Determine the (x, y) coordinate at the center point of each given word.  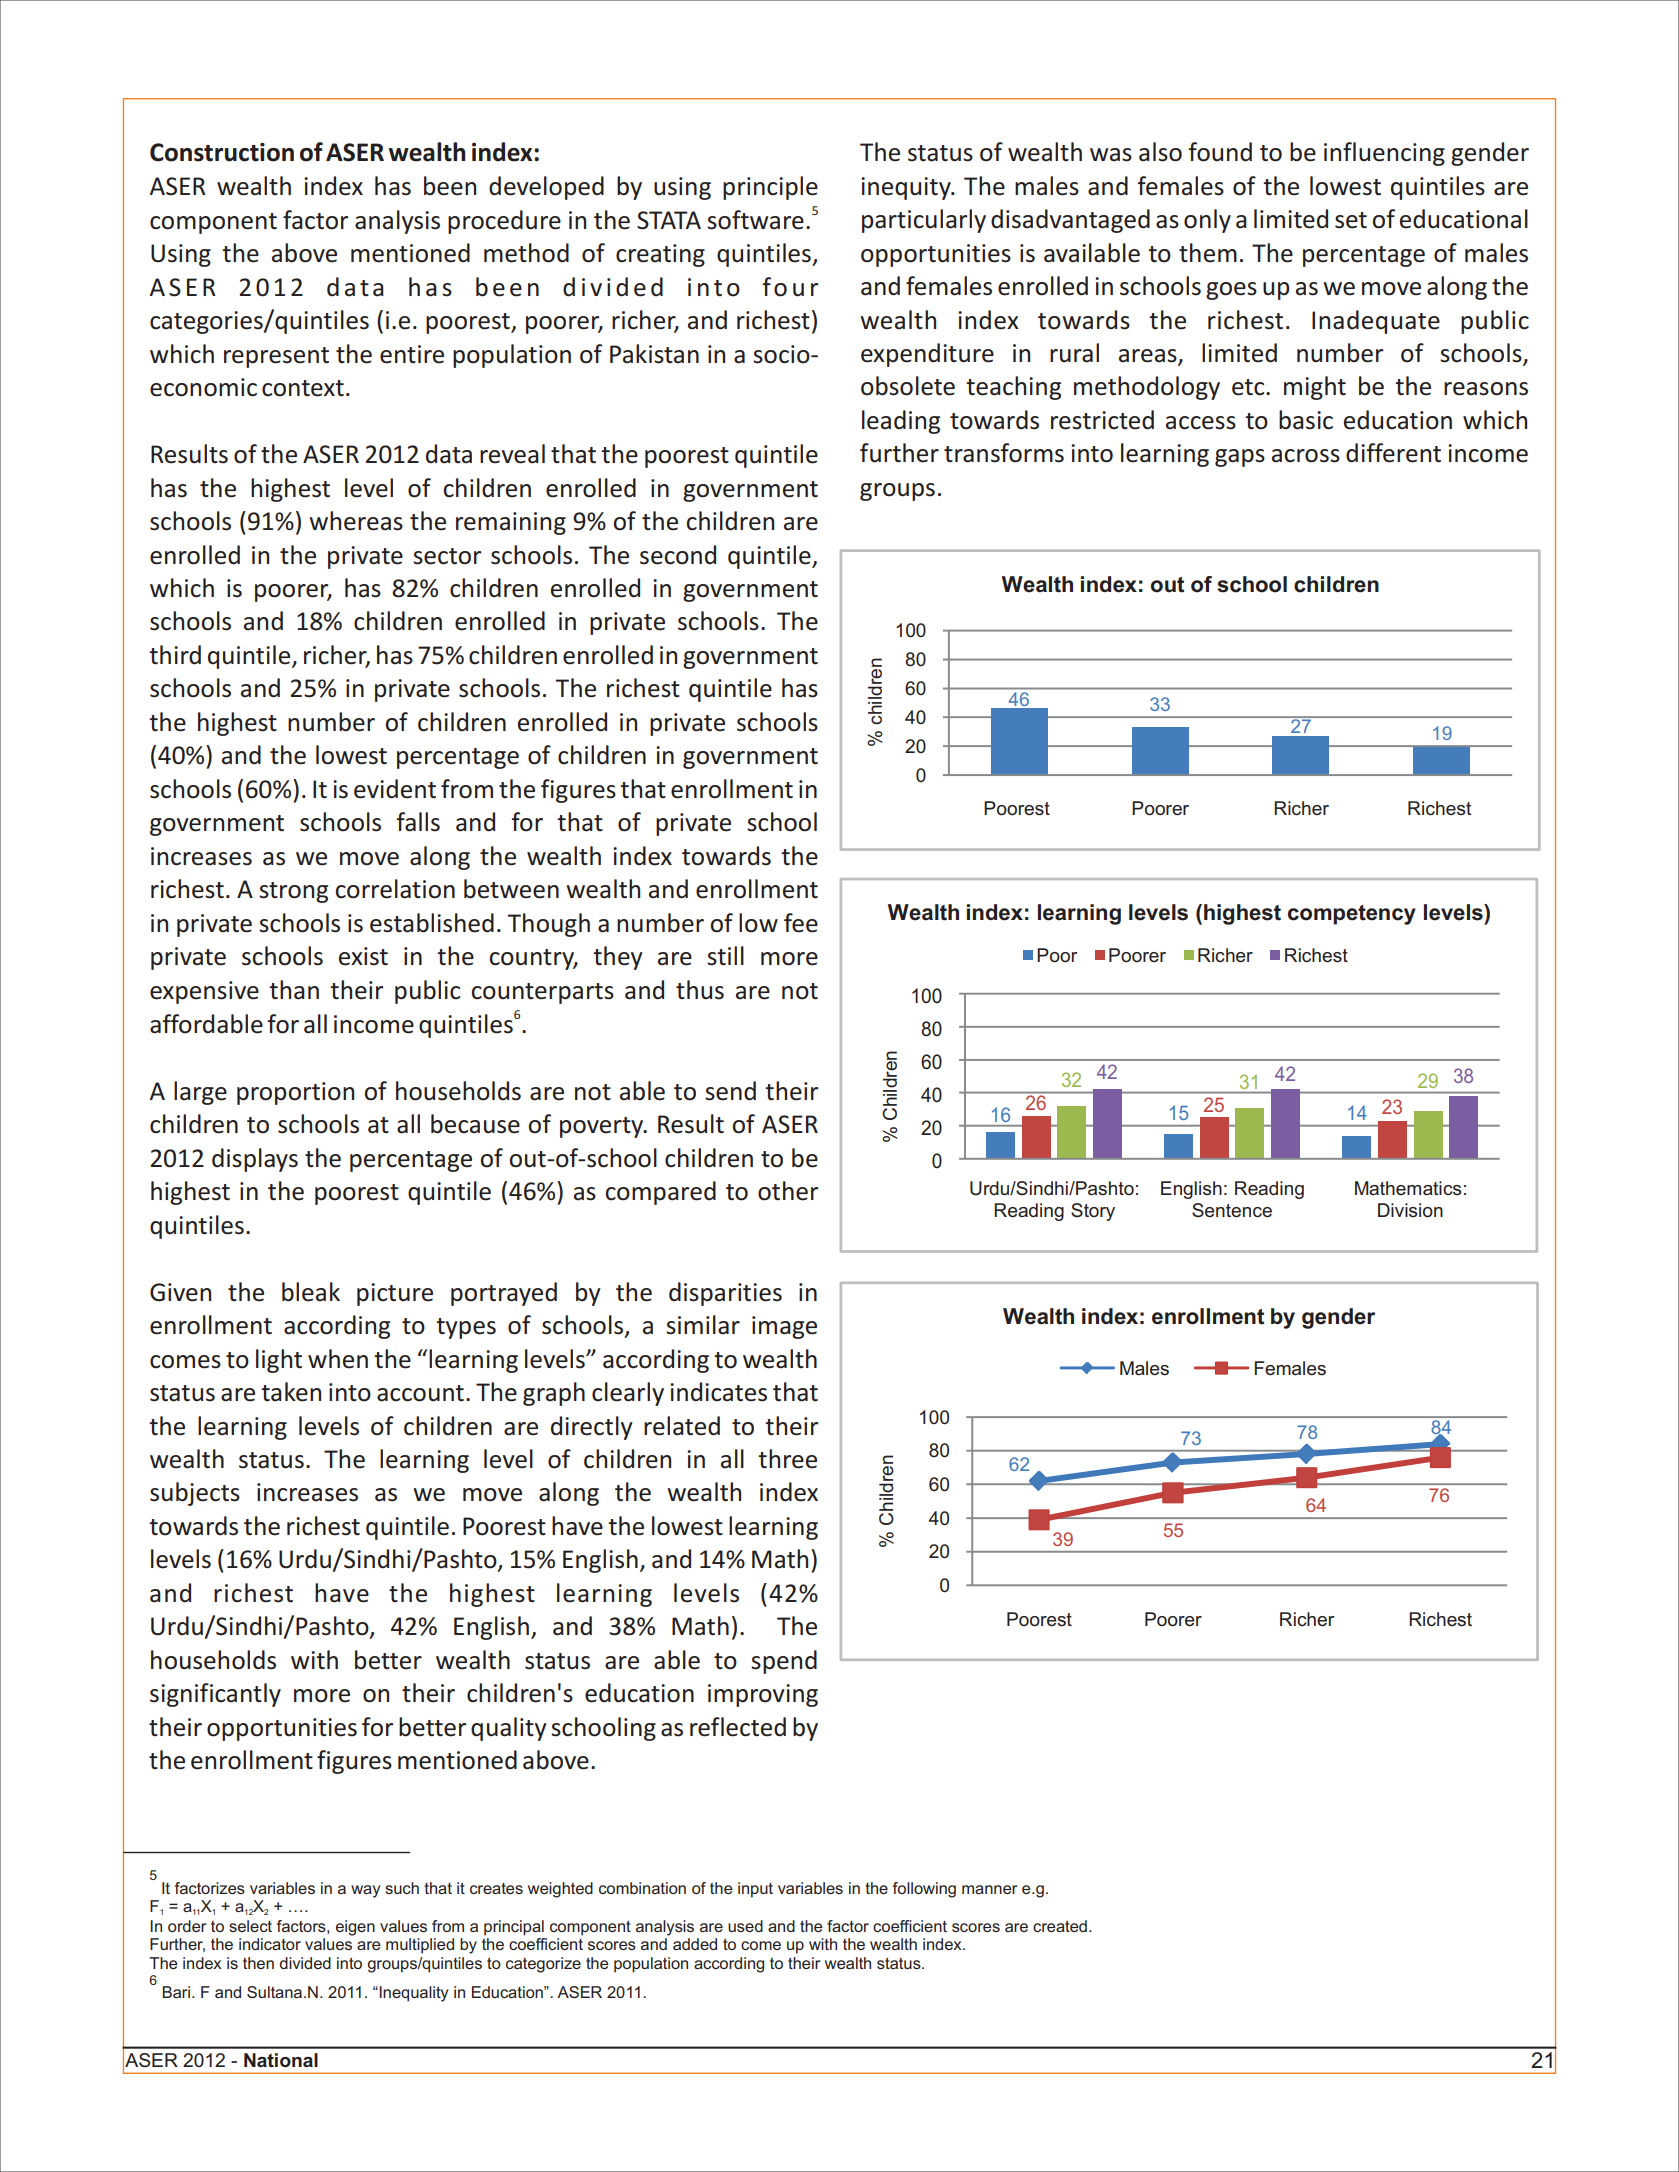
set (1351, 220)
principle (770, 188)
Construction (222, 152)
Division (1410, 1210)
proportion (295, 1093)
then (258, 1963)
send (730, 1091)
